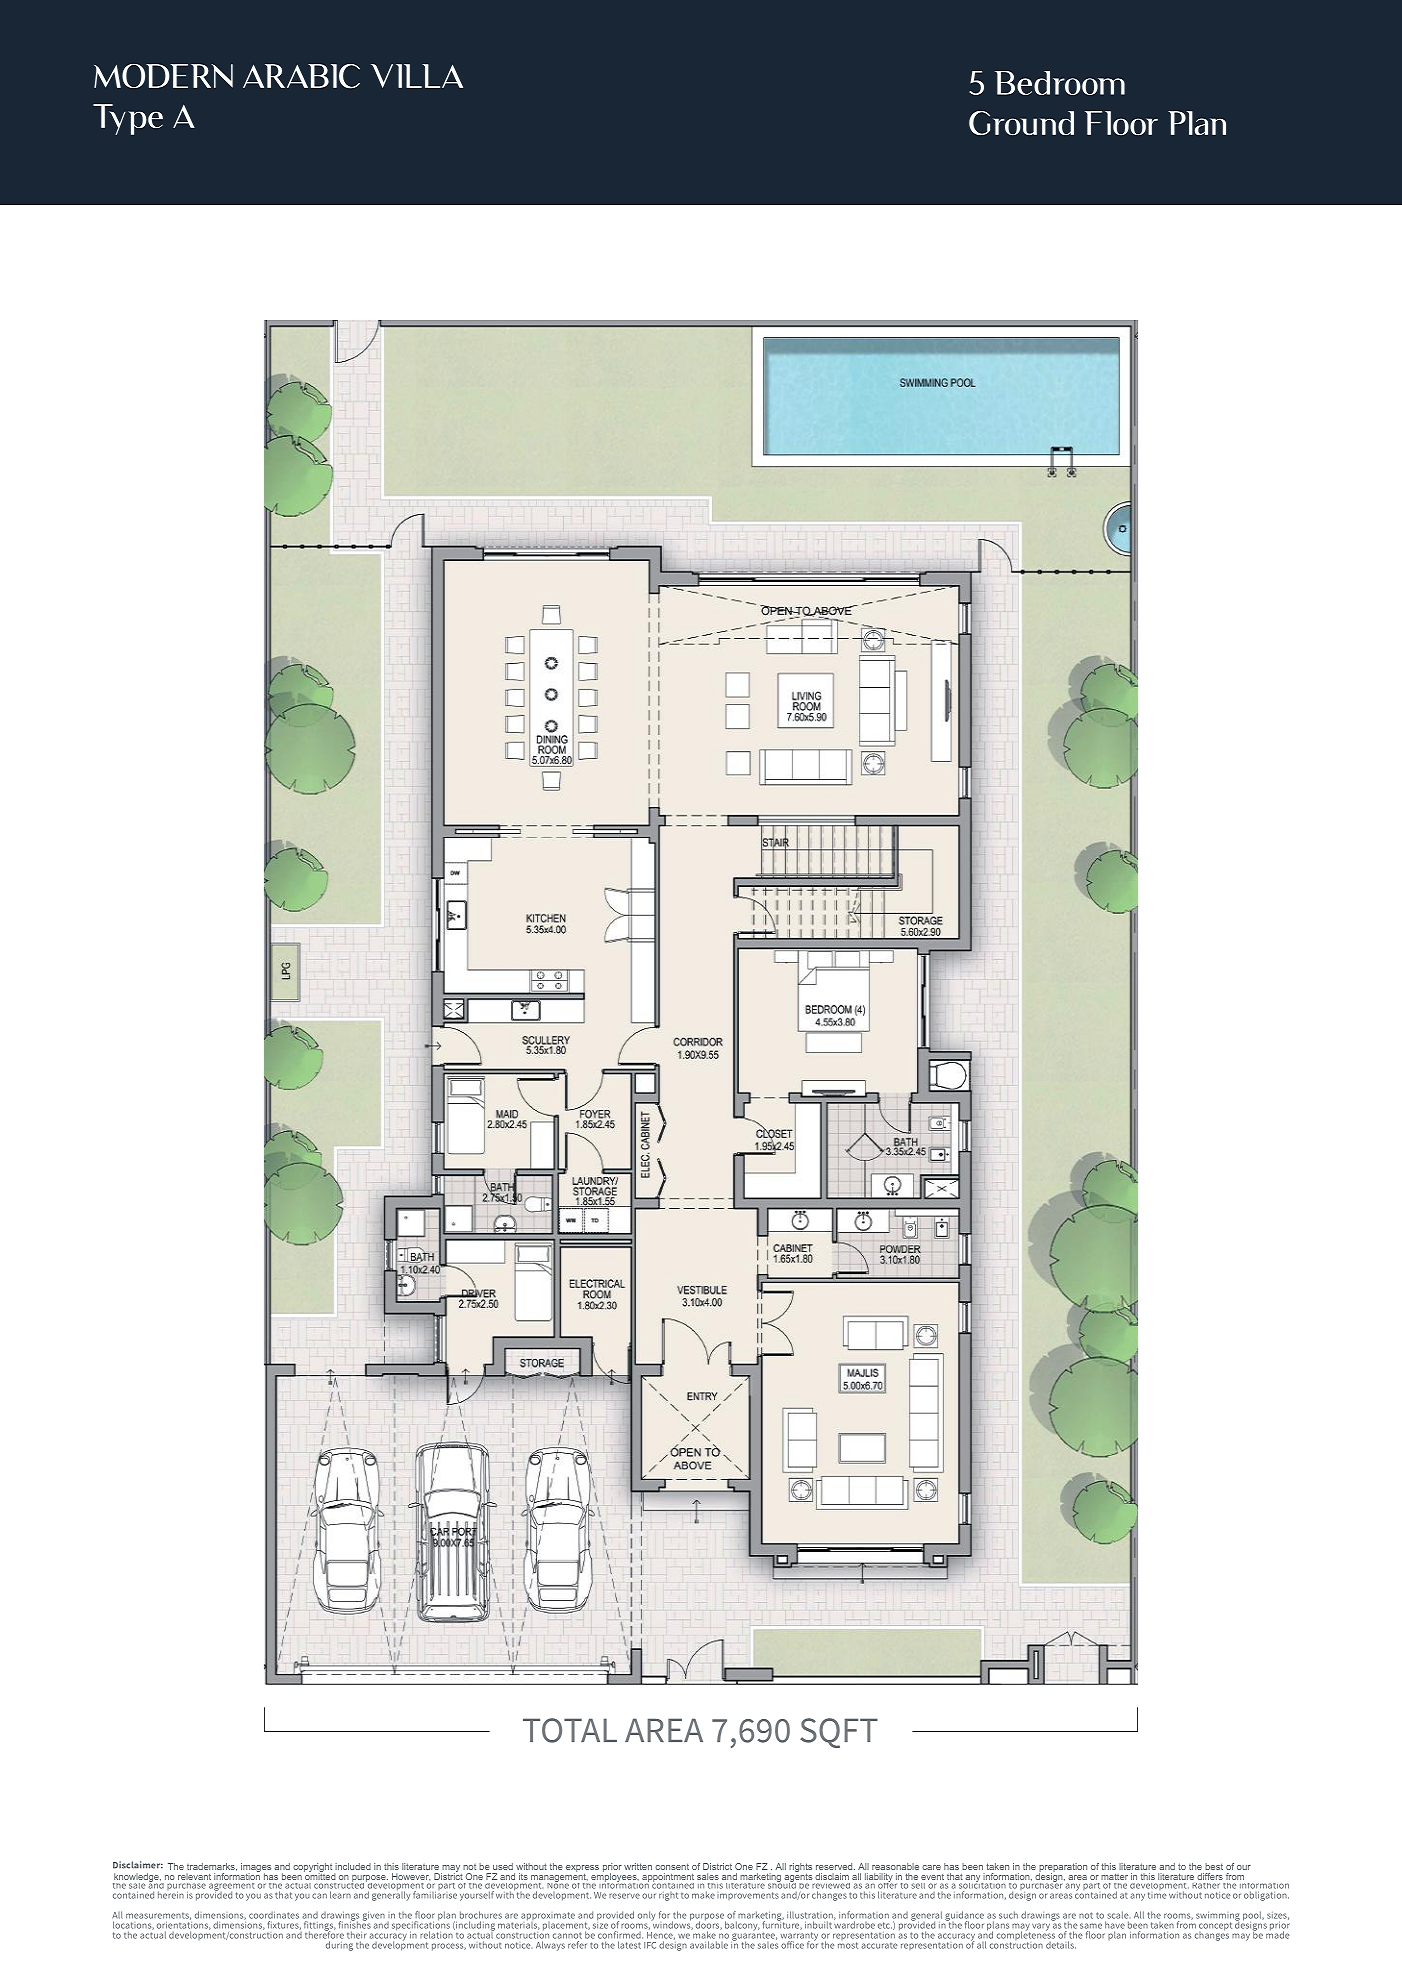 The width and height of the document is (1402, 1982). What do you see at coordinates (830, 1884) in the document?
I see `reviewed` at bounding box center [830, 1884].
